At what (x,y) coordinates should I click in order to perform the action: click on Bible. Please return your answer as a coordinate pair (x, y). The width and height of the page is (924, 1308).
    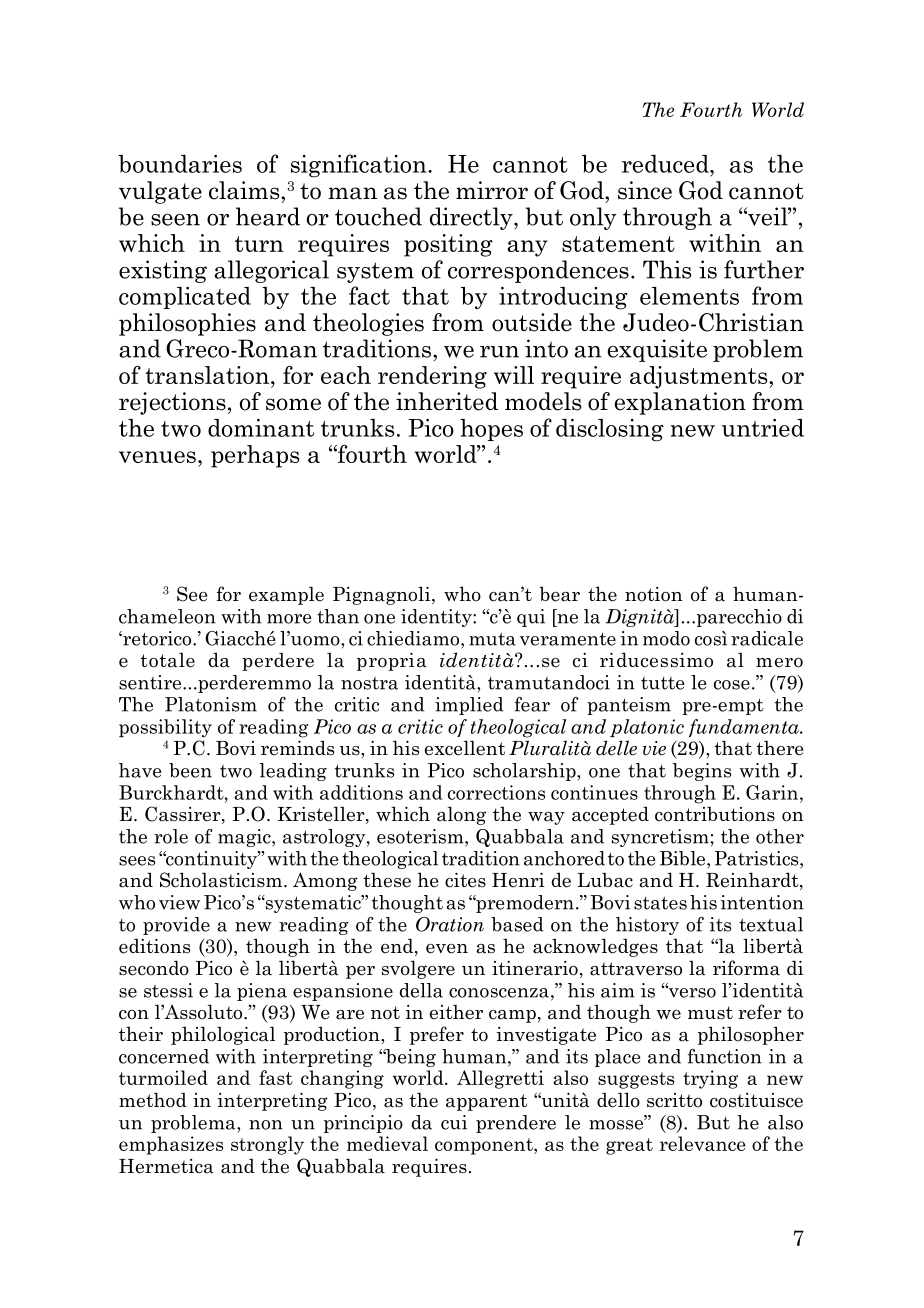
    Looking at the image, I should click on (684, 858).
